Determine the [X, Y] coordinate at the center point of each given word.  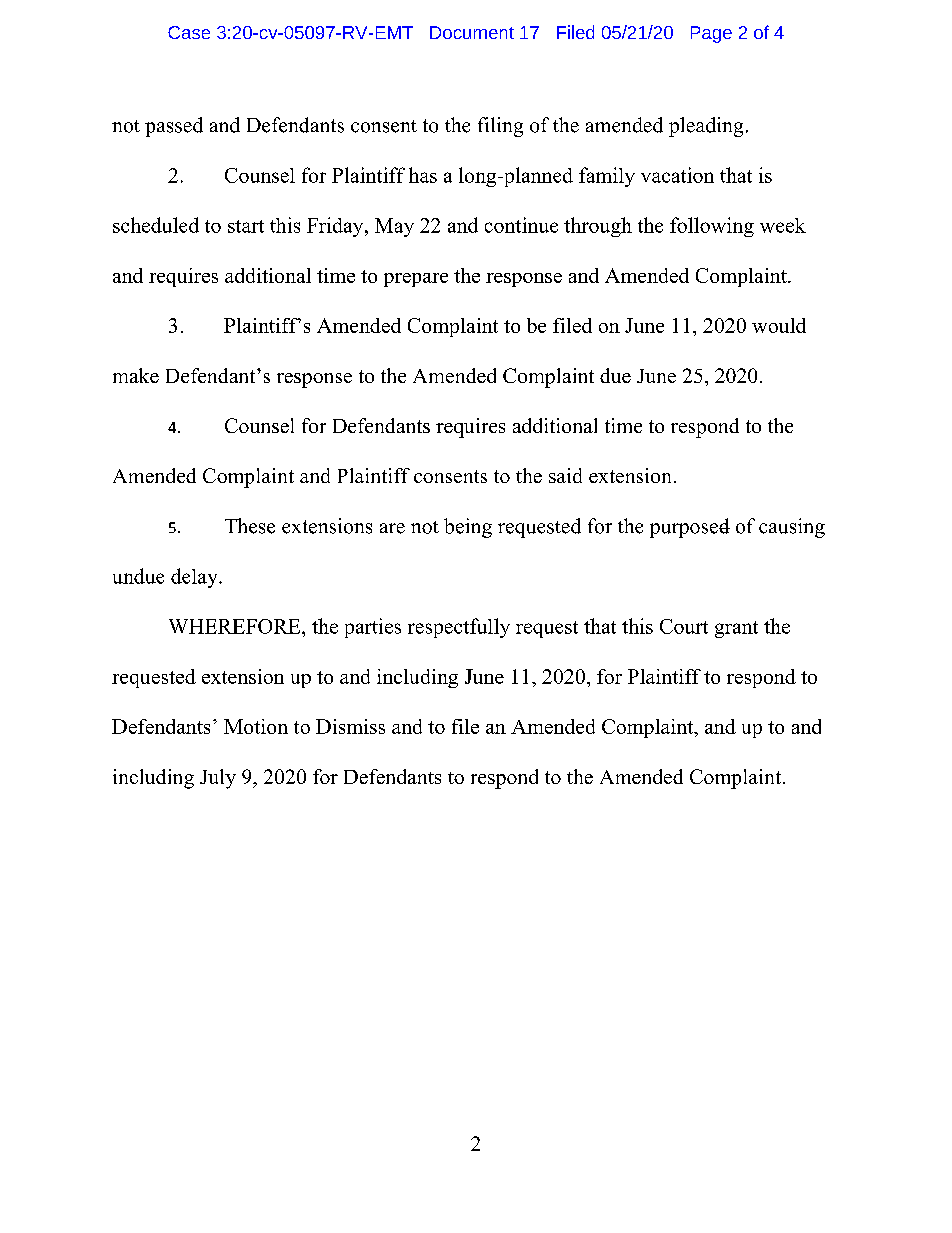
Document [472, 32]
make [136, 375]
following [712, 227]
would [779, 325]
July [218, 779]
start [246, 226]
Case [189, 32]
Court [684, 626]
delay [195, 578]
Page [711, 34]
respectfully [459, 628]
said [565, 475]
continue [521, 225]
